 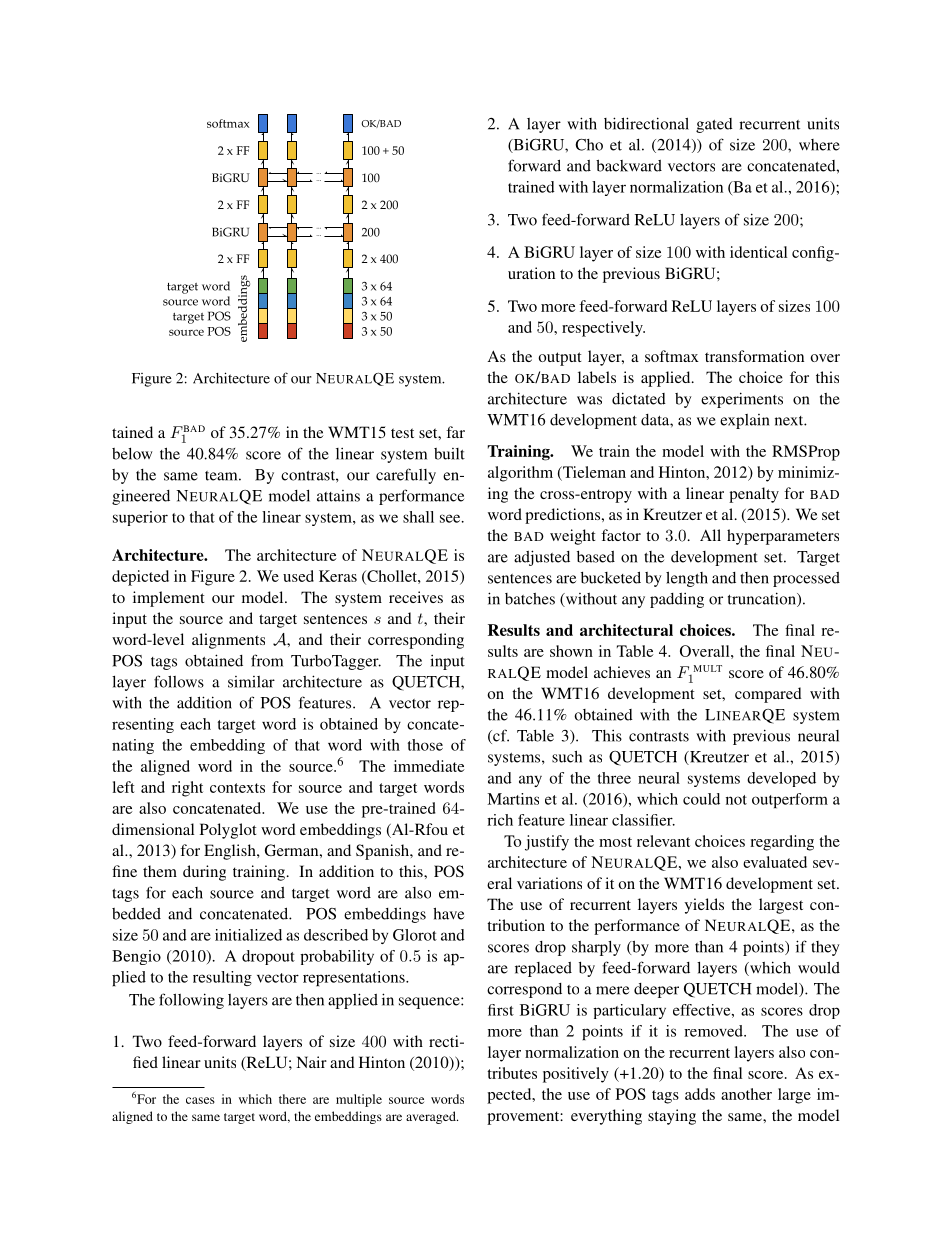 I want to click on averaged, so click(x=432, y=1117).
